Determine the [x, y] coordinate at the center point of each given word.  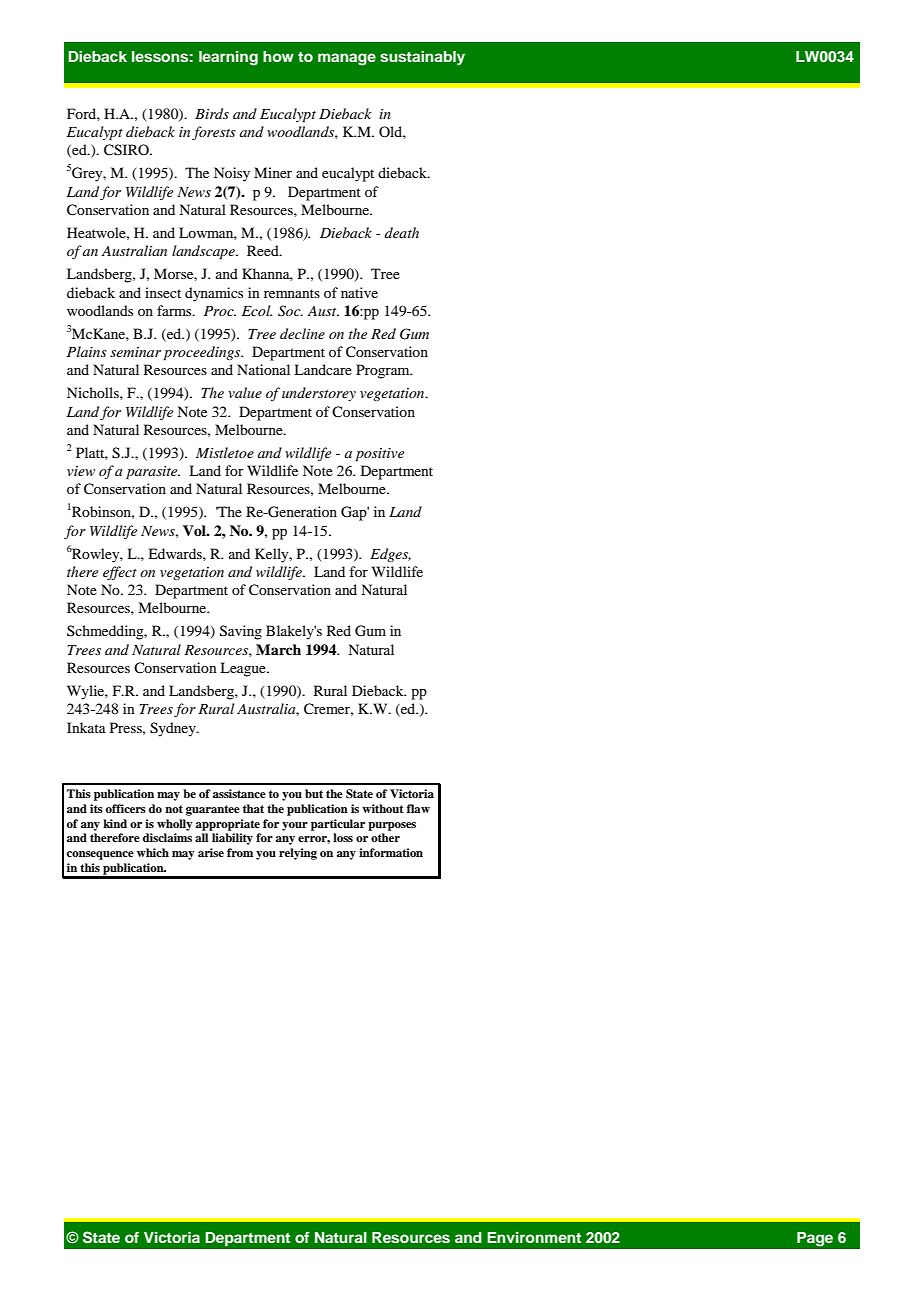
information [391, 852]
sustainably [422, 58]
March [278, 649]
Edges [390, 555]
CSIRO [127, 150]
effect [120, 573]
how [278, 56]
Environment [534, 1237]
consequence [100, 855]
